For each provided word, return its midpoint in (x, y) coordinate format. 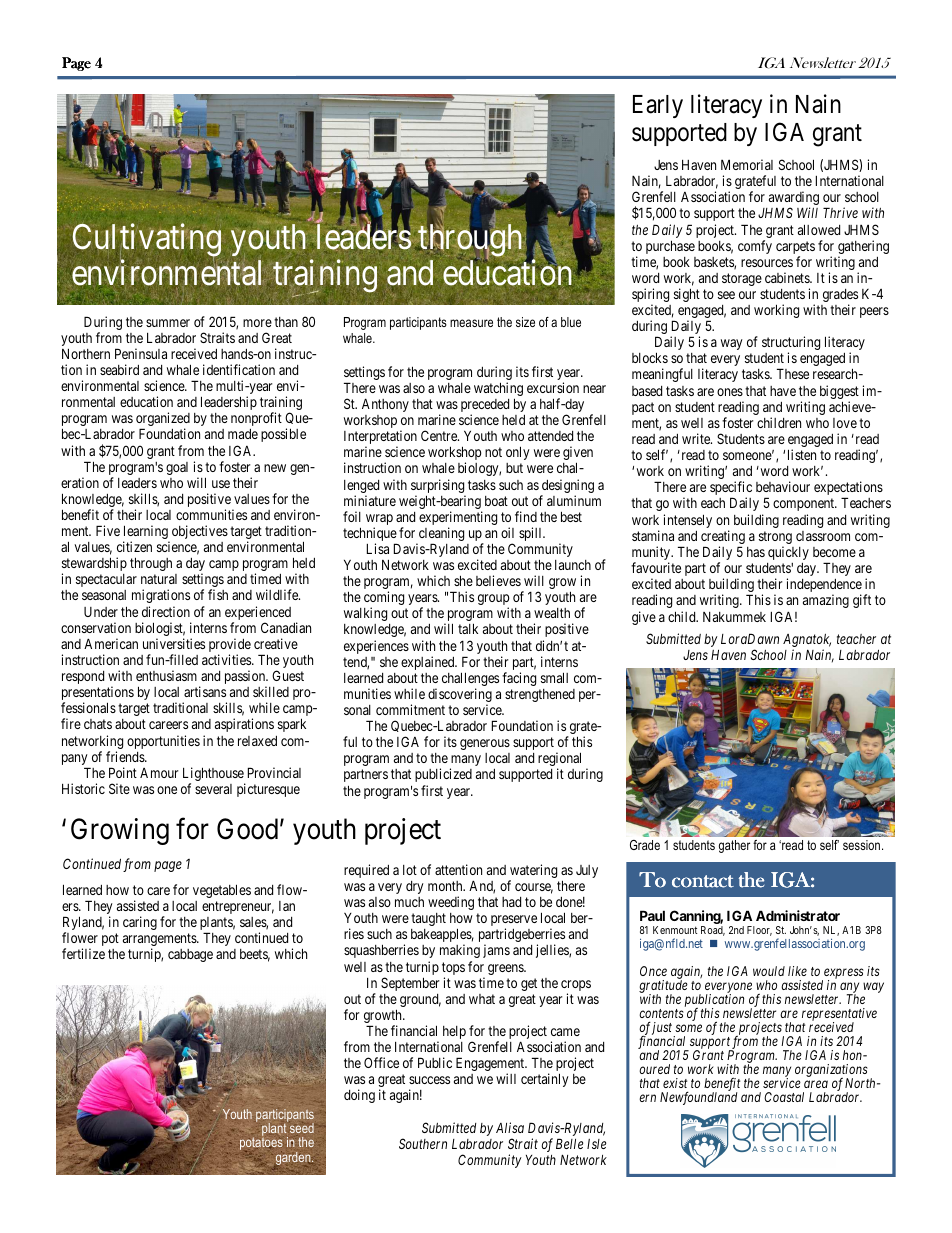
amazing (826, 601)
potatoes (261, 1144)
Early (658, 106)
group (493, 601)
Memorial (747, 164)
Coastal (784, 1097)
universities (174, 643)
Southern (423, 1143)
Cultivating (147, 242)
